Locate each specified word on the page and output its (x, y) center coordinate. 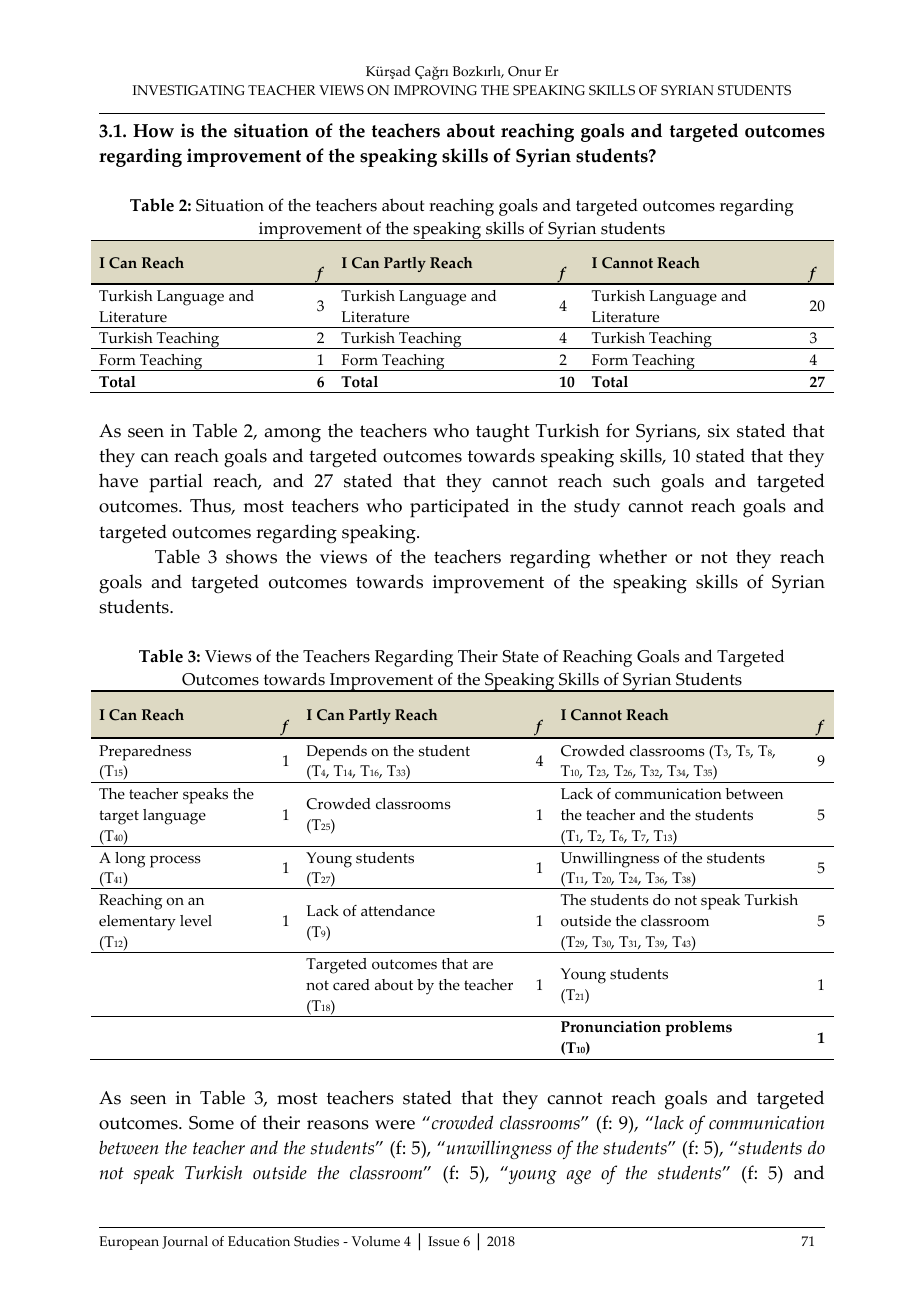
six (719, 431)
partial (176, 483)
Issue (443, 1241)
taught (503, 433)
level (196, 921)
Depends (336, 753)
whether (633, 556)
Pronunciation (611, 1027)
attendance (398, 911)
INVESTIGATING (189, 90)
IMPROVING (435, 90)
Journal (185, 1242)
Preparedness (145, 753)
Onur (524, 71)
